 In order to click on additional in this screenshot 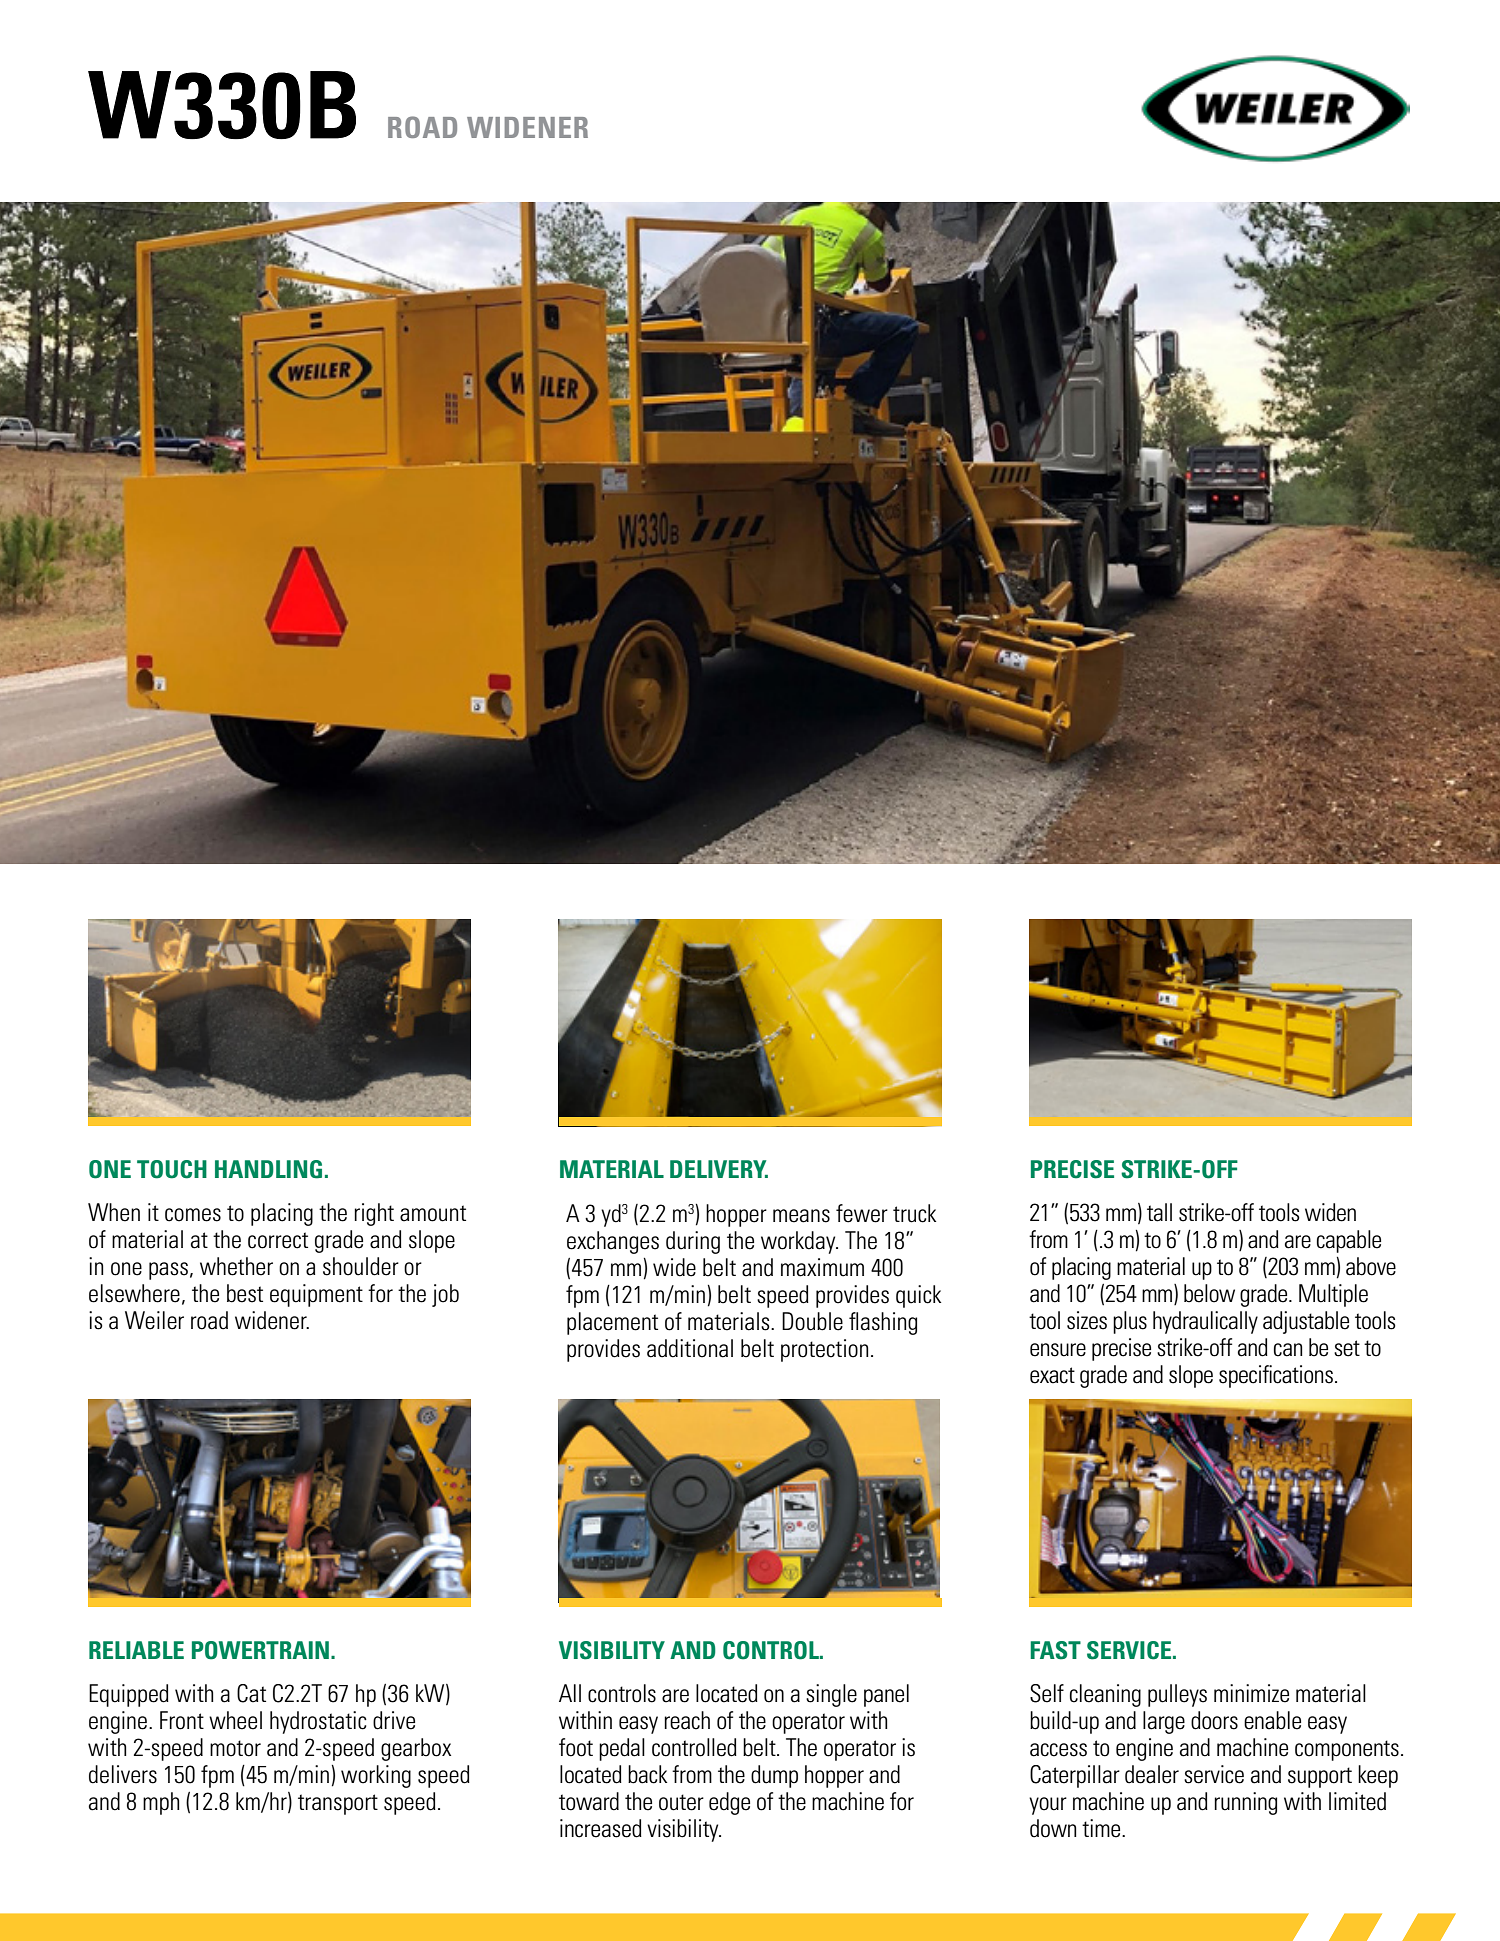, I will do `click(690, 1348)`.
